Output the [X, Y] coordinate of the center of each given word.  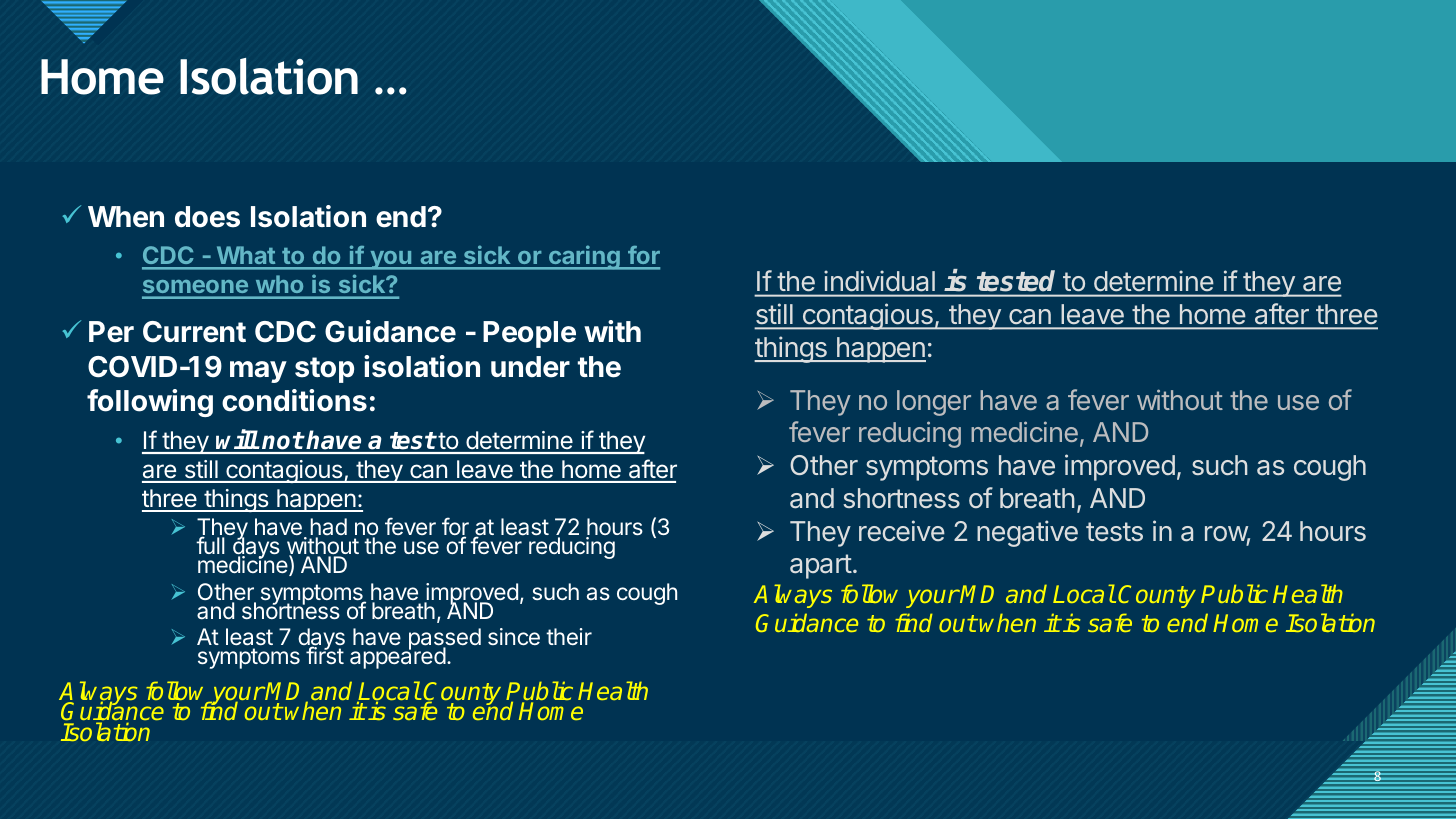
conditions [294, 400]
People [529, 334]
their [569, 636]
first [325, 655]
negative [1027, 533]
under [530, 367]
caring [584, 257]
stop [324, 370]
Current [194, 332]
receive [902, 531]
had [328, 528]
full [210, 545]
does [207, 217]
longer [934, 403]
